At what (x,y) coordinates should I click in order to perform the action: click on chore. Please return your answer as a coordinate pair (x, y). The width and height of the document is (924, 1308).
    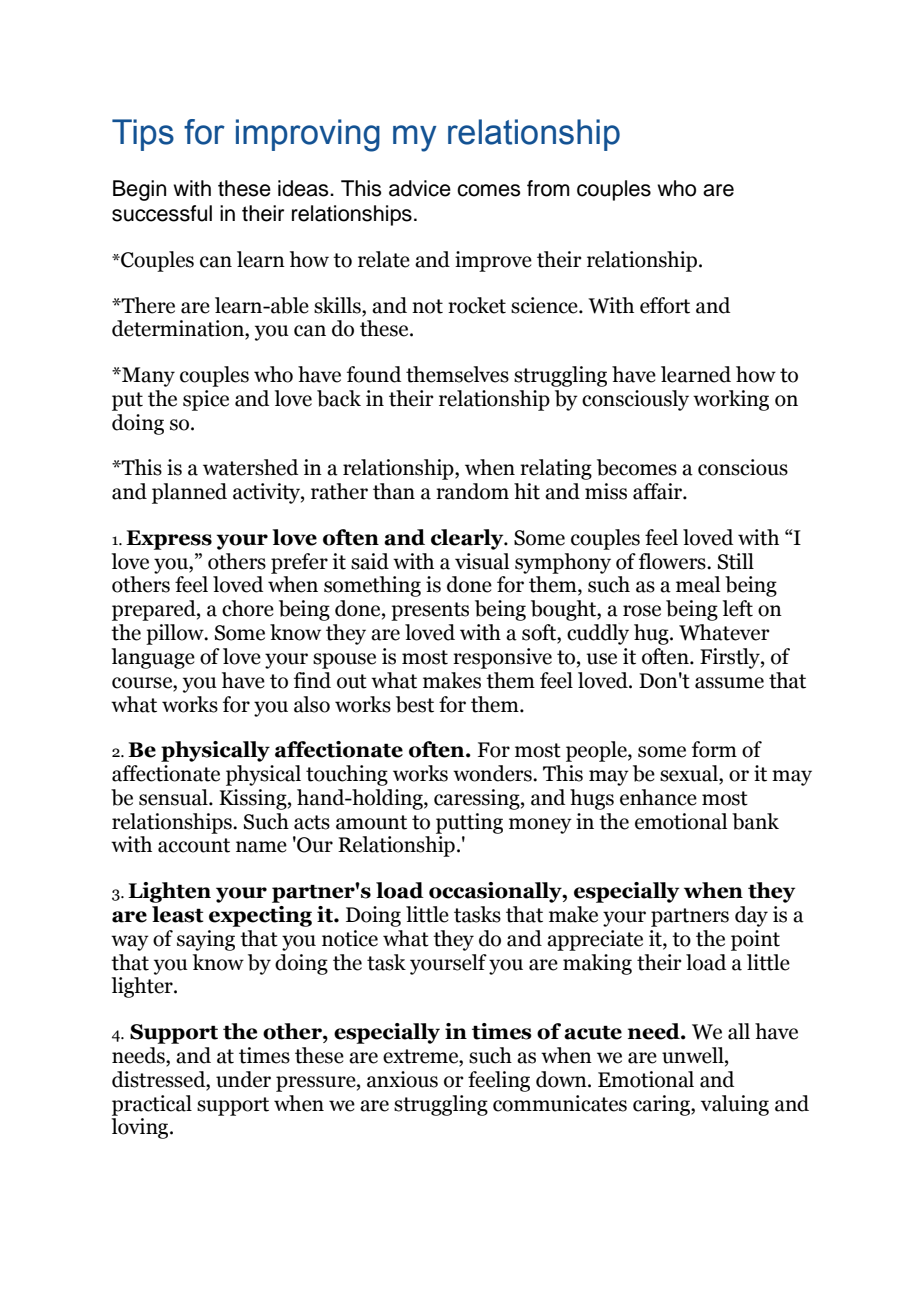
    Looking at the image, I should click on (248, 608).
